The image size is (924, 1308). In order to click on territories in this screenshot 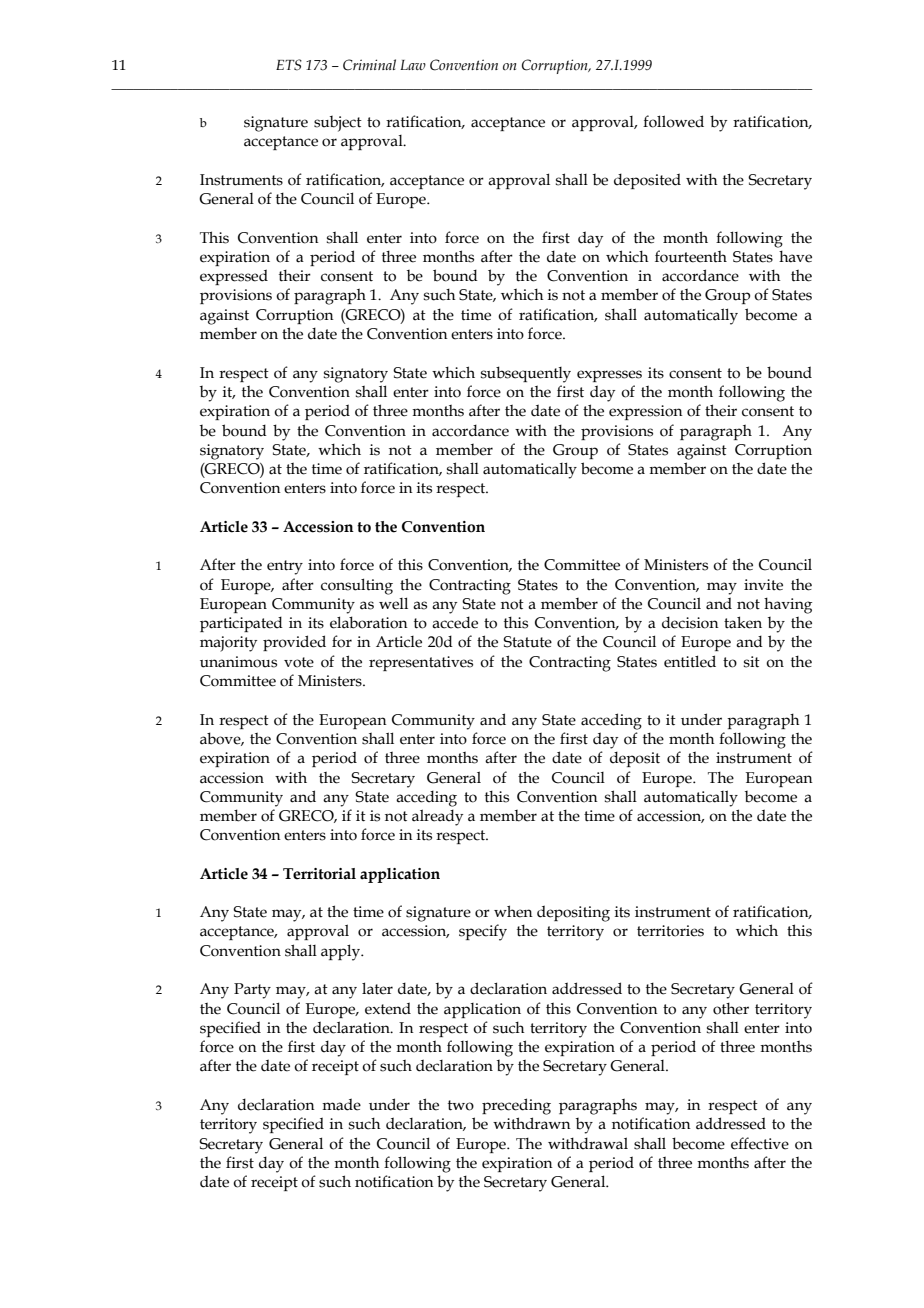, I will do `click(670, 931)`.
